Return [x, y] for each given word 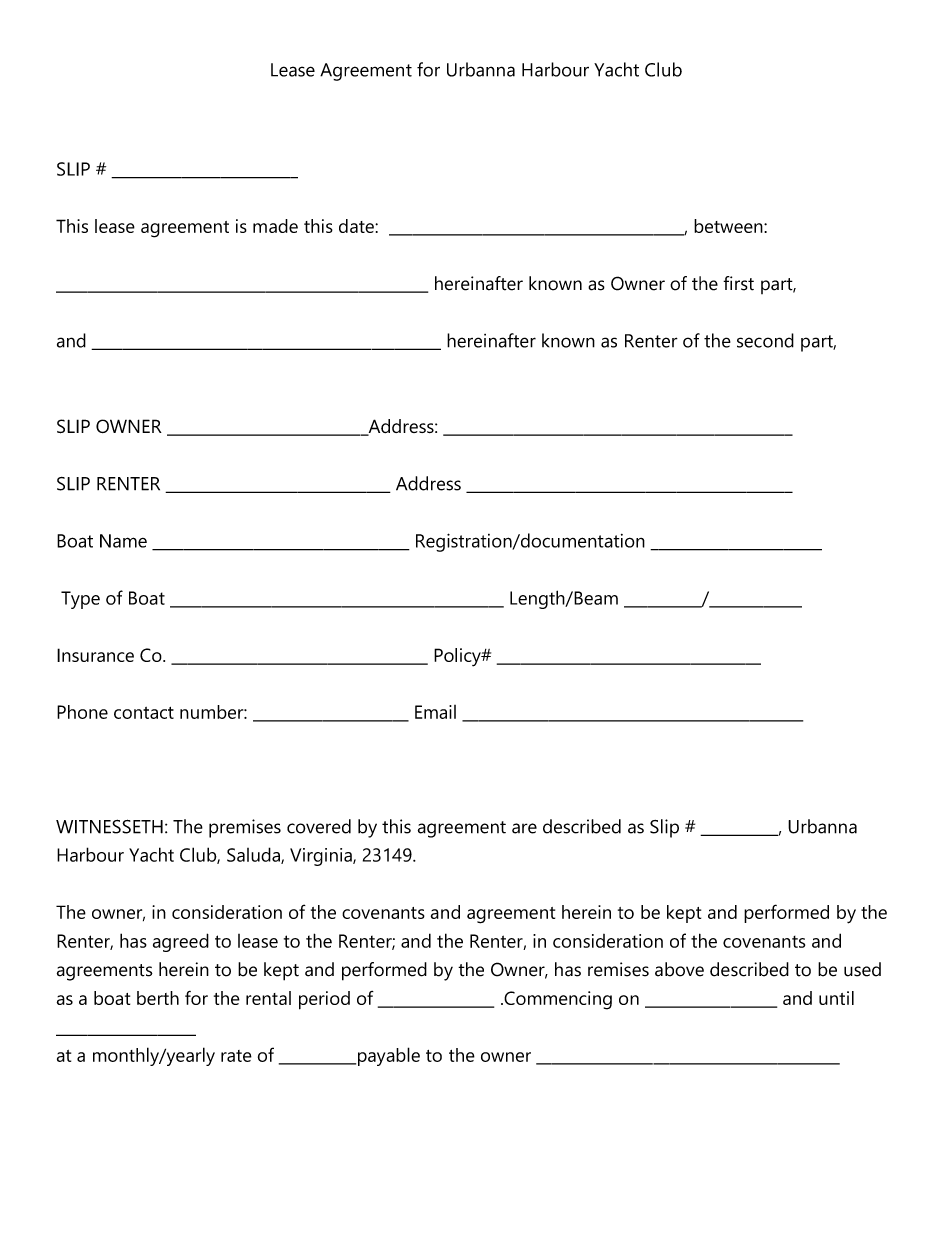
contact [144, 713]
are [524, 828]
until [836, 998]
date [357, 226]
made [275, 226]
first [738, 283]
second [765, 340]
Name [123, 541]
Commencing [557, 1000]
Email [435, 712]
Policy [458, 657]
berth [158, 998]
